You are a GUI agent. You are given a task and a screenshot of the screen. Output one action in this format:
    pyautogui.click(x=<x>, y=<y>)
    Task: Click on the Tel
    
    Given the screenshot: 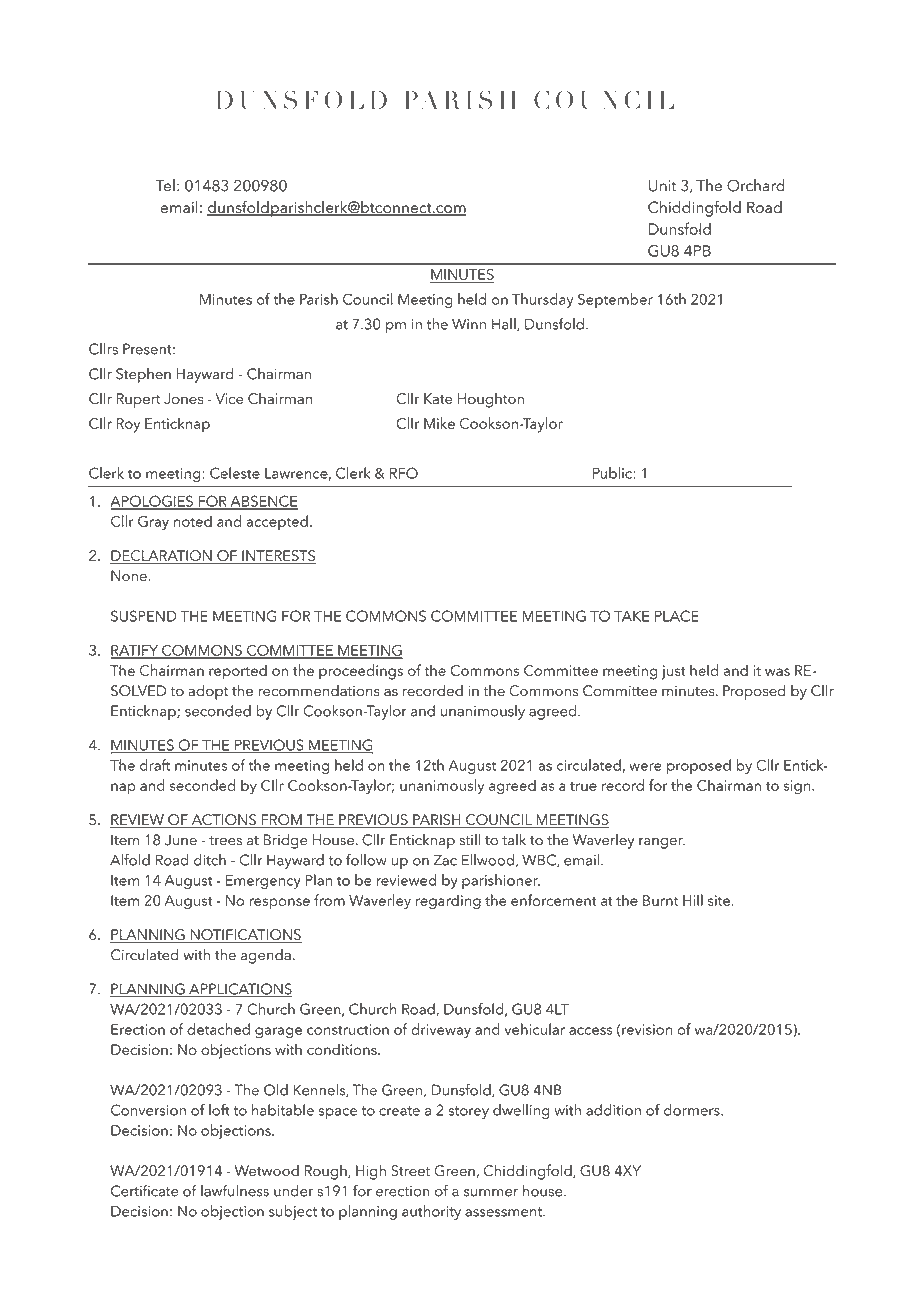 What is the action you would take?
    pyautogui.click(x=165, y=185)
